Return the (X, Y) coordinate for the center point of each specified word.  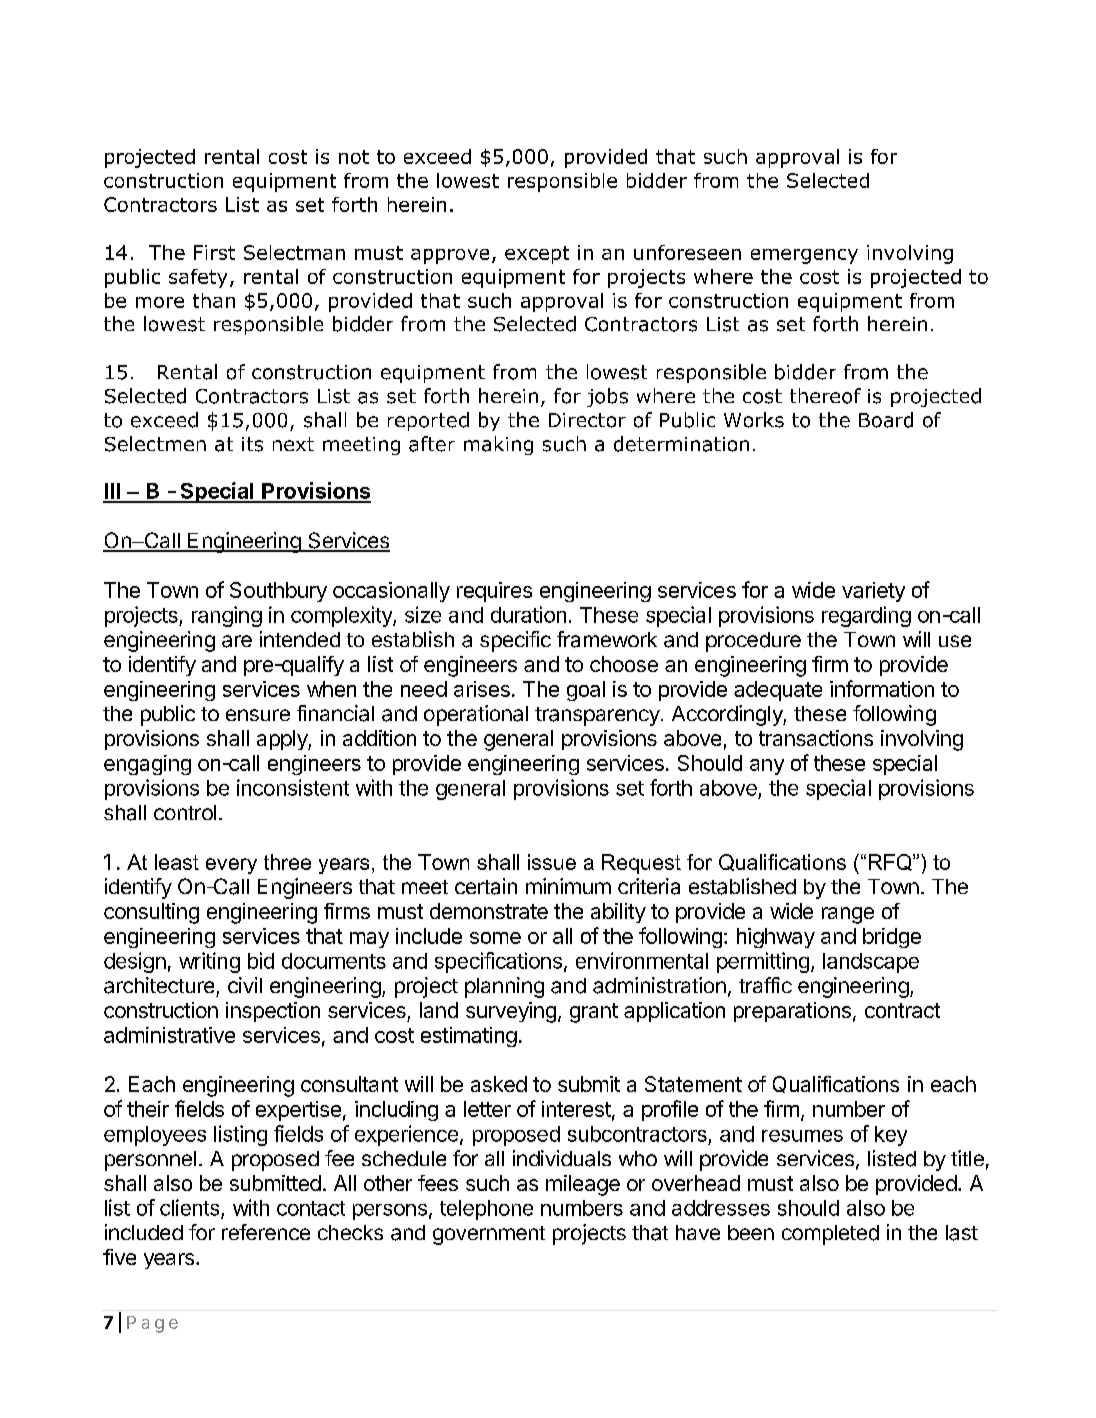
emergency (804, 256)
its (252, 444)
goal (586, 691)
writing (209, 962)
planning (504, 987)
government (489, 1235)
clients (191, 1208)
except (537, 255)
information (882, 688)
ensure (258, 715)
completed (830, 1235)
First (214, 252)
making (498, 445)
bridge (892, 938)
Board (886, 420)
